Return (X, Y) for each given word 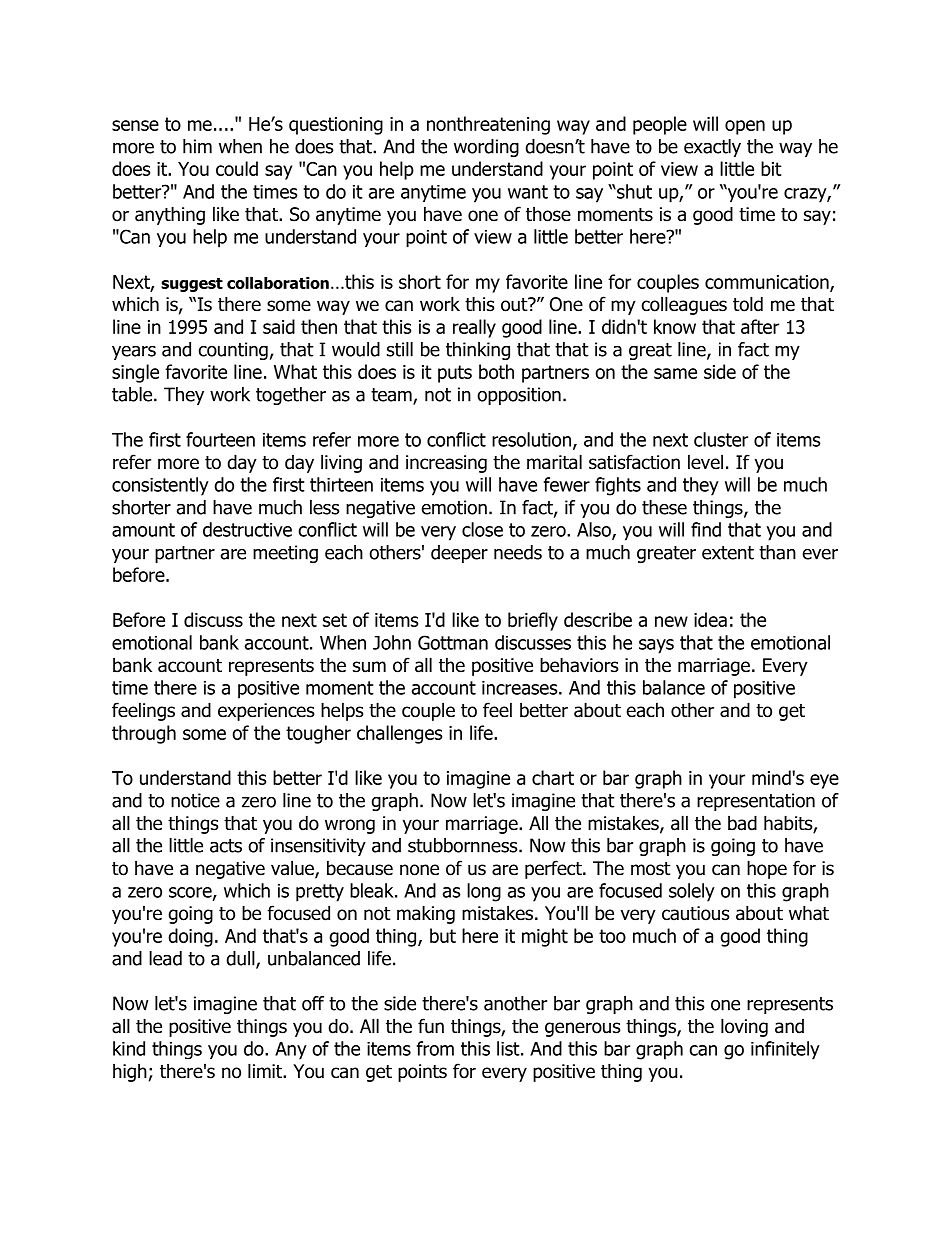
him (197, 146)
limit (266, 1070)
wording (486, 148)
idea (710, 619)
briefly (533, 621)
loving (744, 1027)
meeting (285, 554)
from (435, 1048)
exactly (712, 148)
